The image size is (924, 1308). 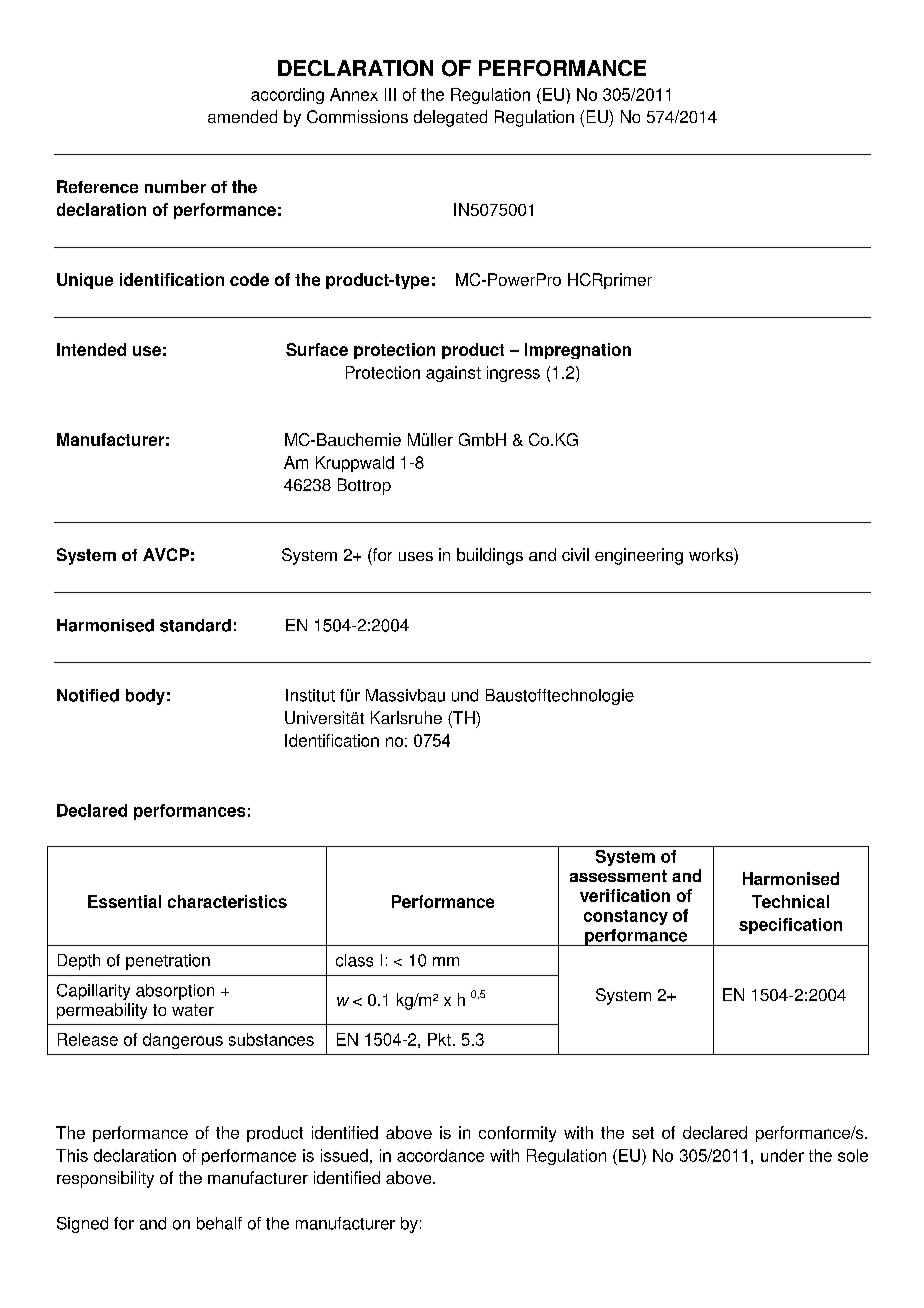 What do you see at coordinates (578, 351) in the screenshot?
I see `Impregnation` at bounding box center [578, 351].
